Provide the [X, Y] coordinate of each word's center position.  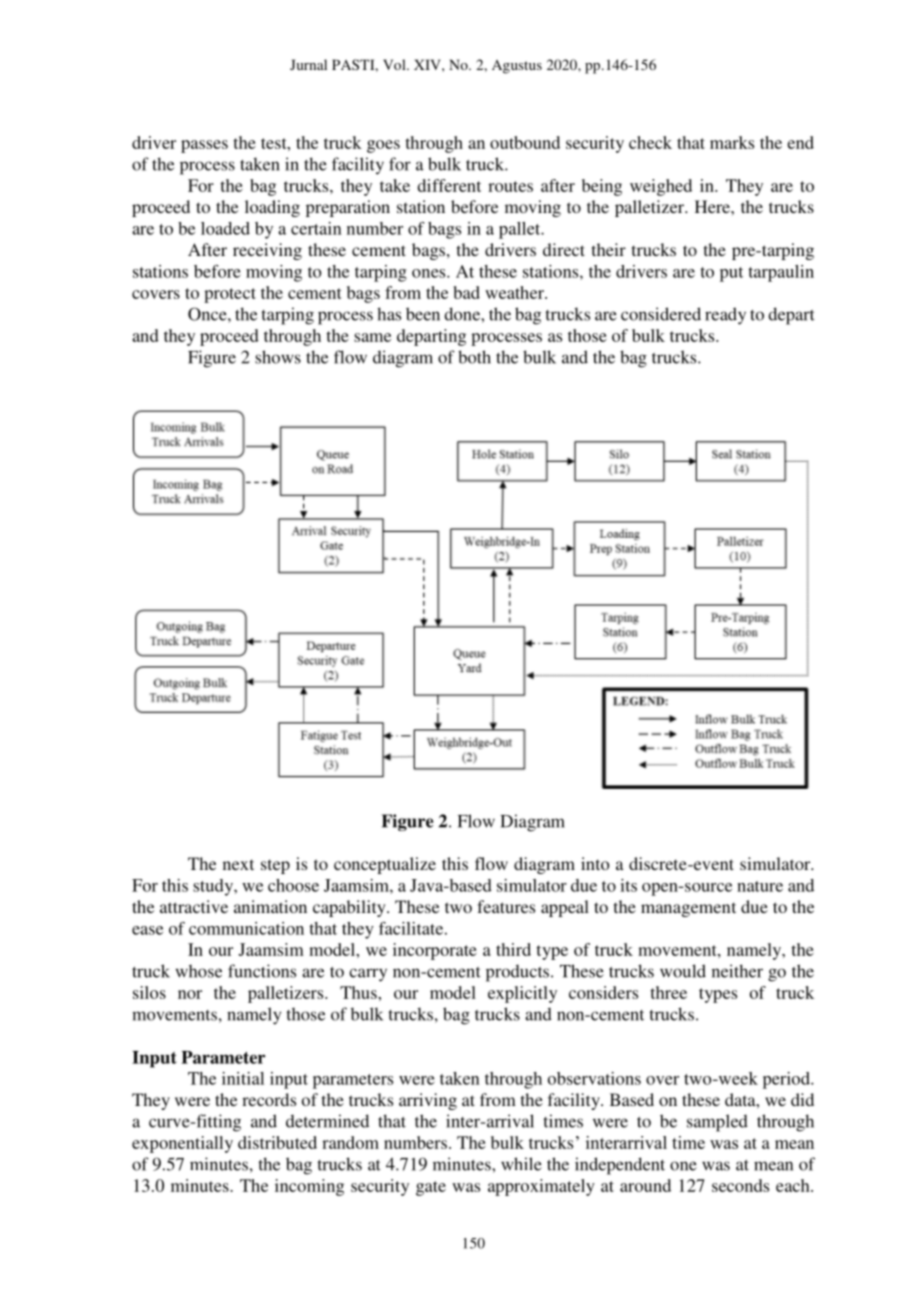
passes [204, 146]
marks [732, 142]
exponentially [182, 1144]
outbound [525, 142]
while [521, 1164]
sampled [717, 1123]
